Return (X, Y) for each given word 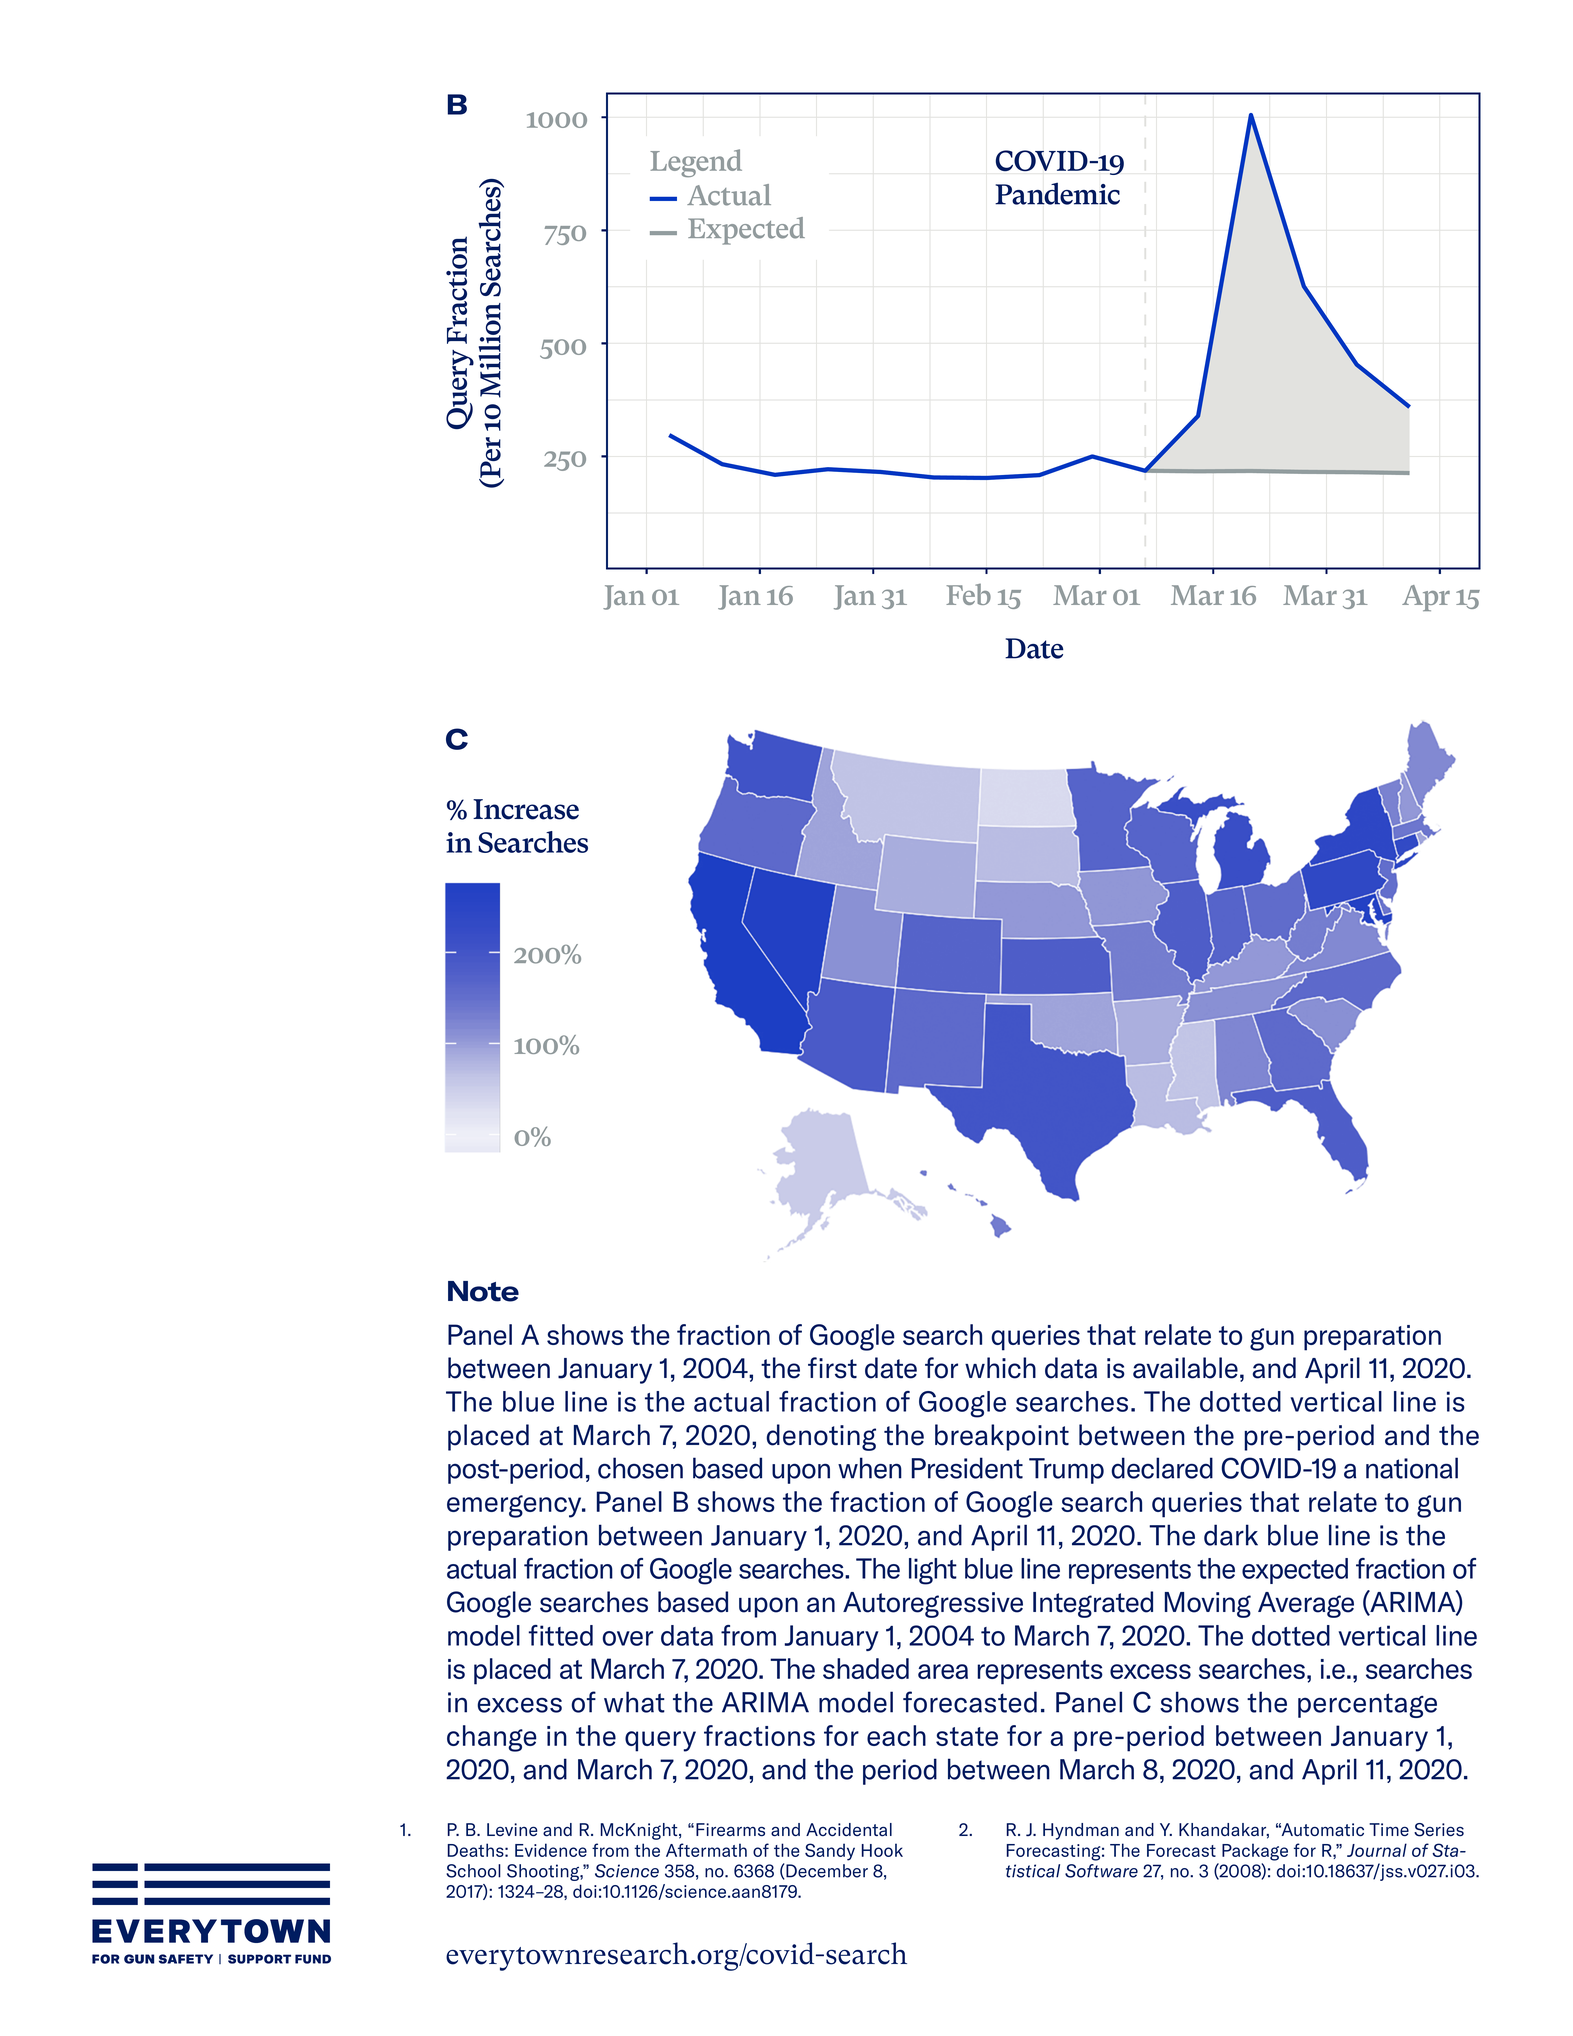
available (1185, 1368)
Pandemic (1057, 194)
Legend (696, 163)
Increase (526, 809)
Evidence (551, 1850)
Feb (968, 594)
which (1000, 1368)
